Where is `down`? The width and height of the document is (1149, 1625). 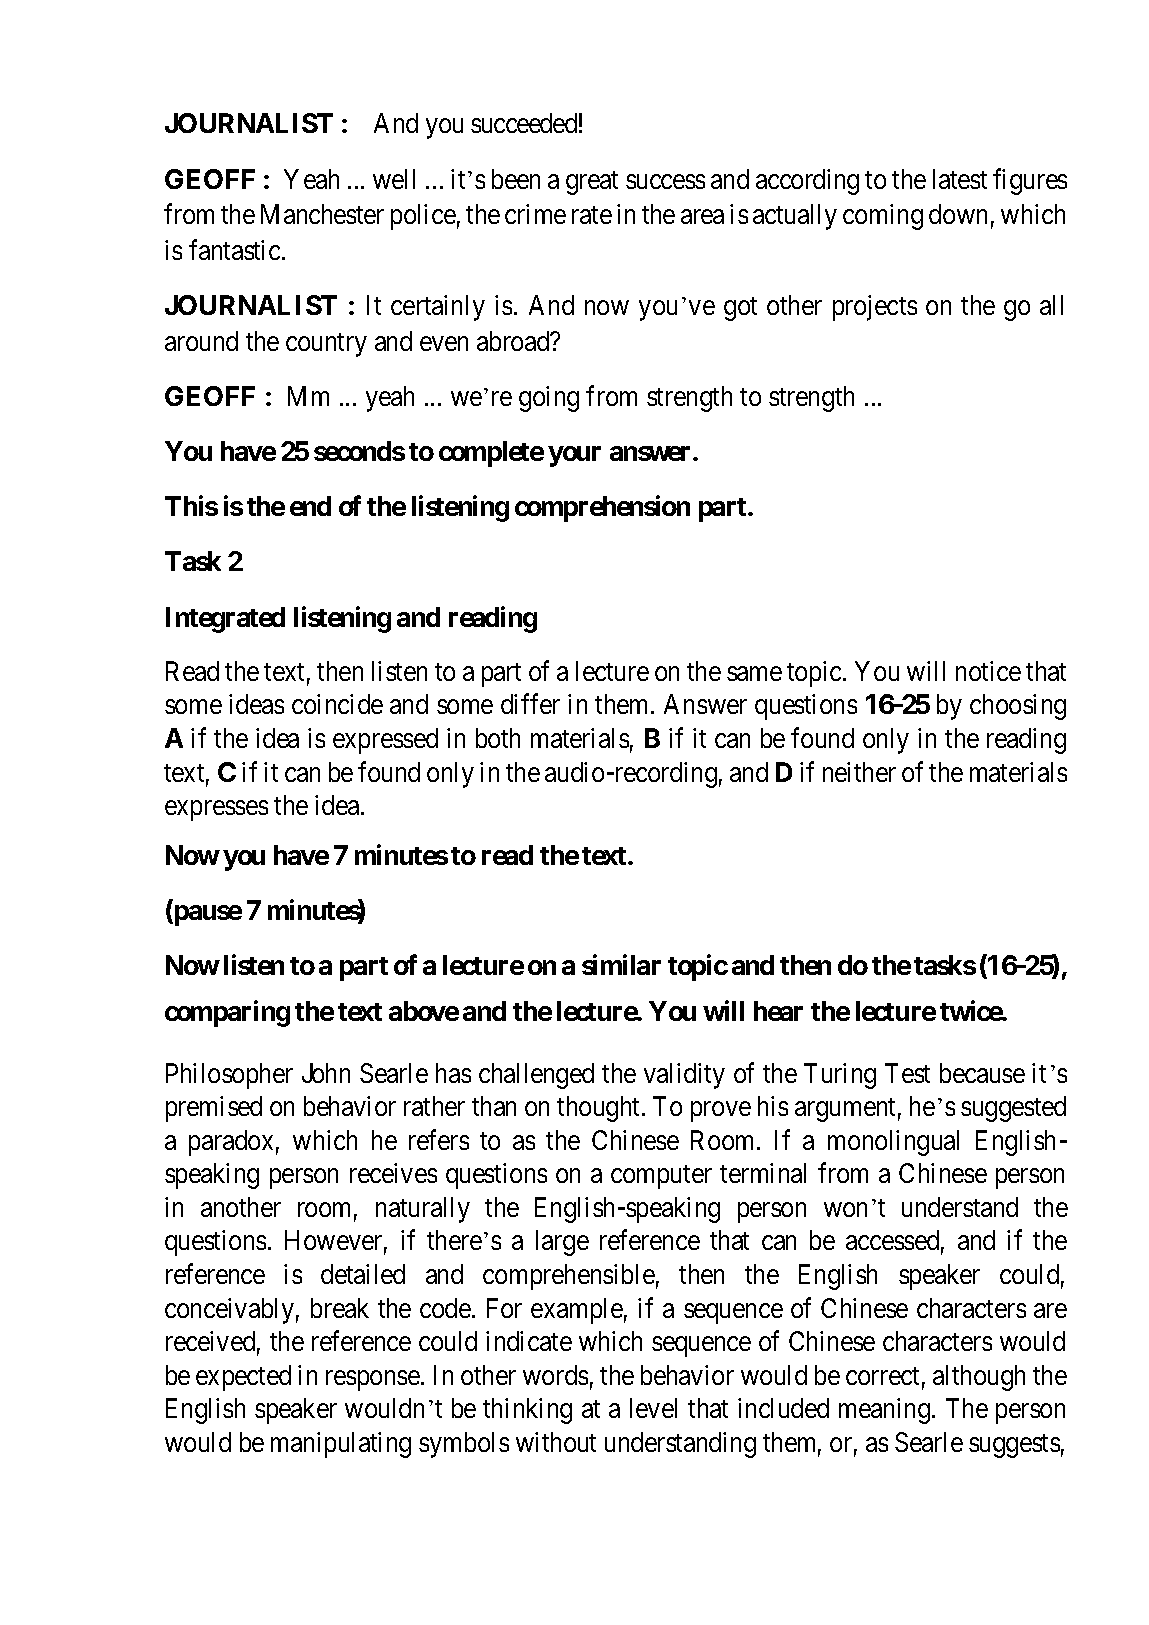 down is located at coordinates (958, 214).
